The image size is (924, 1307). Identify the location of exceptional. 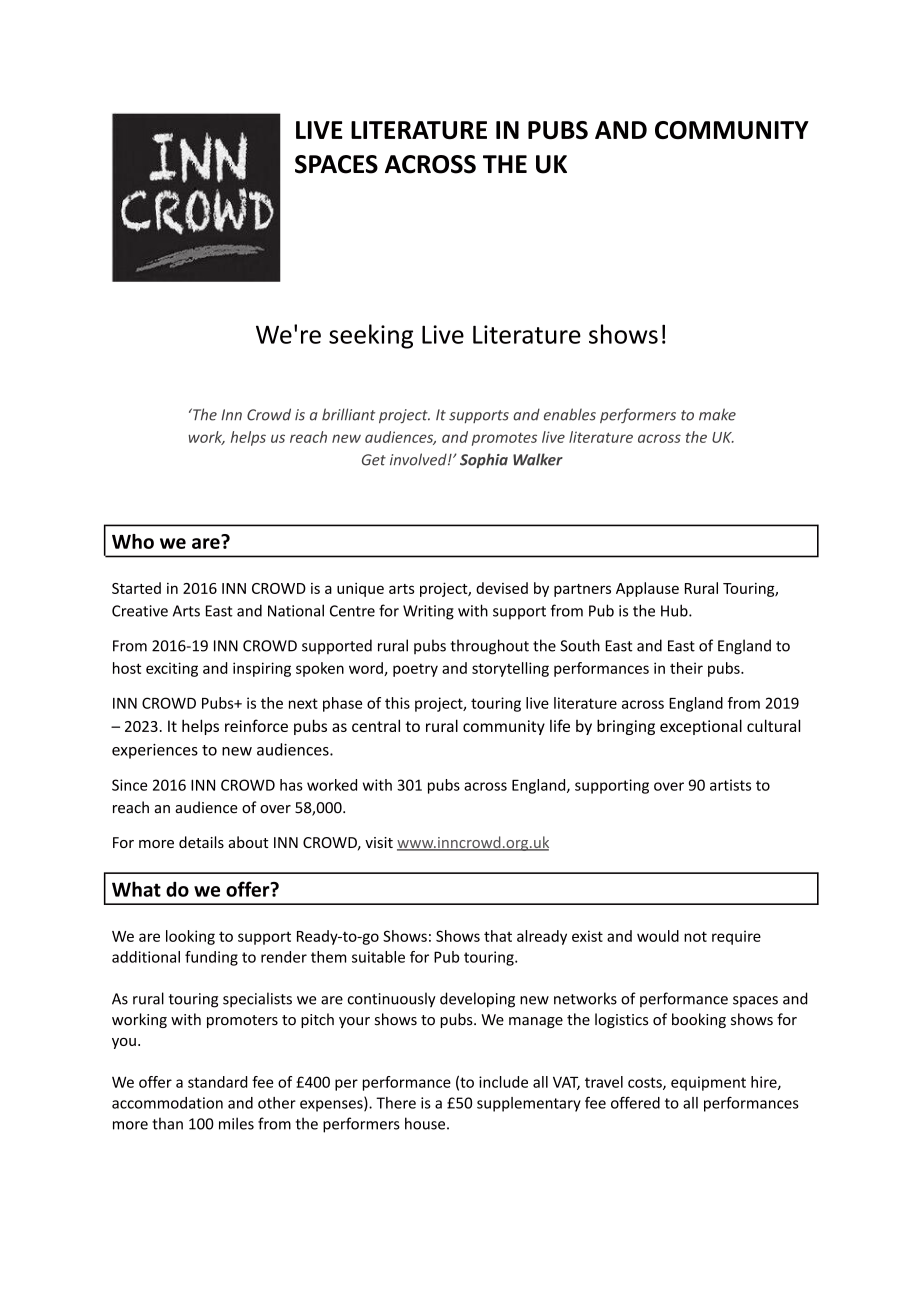
(701, 727).
